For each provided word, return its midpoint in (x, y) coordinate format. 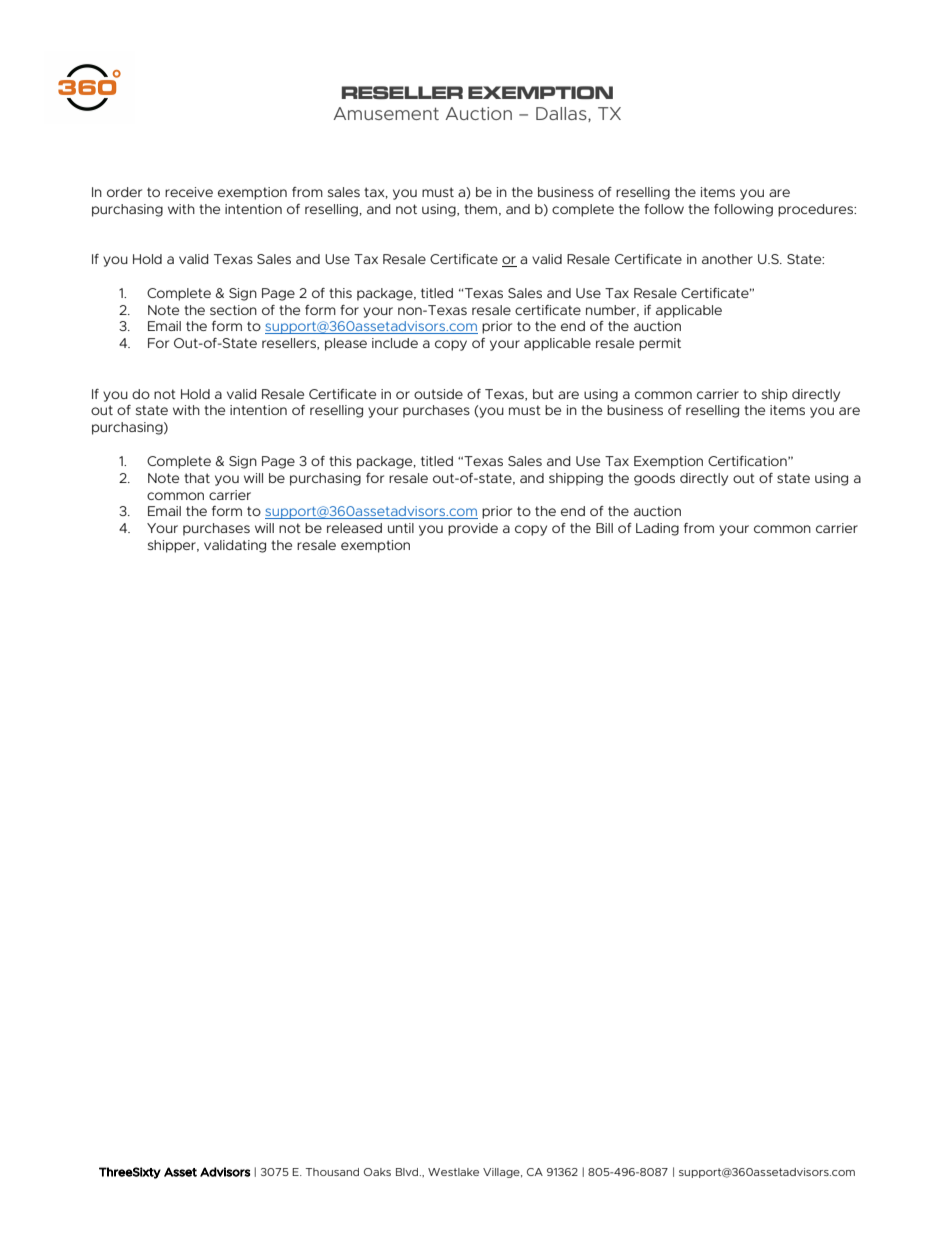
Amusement (386, 113)
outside (438, 394)
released (354, 528)
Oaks (377, 1172)
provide (473, 529)
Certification (748, 461)
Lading (657, 529)
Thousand (332, 1172)
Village (502, 1173)
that (197, 478)
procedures (817, 210)
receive (189, 192)
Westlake (453, 1172)
